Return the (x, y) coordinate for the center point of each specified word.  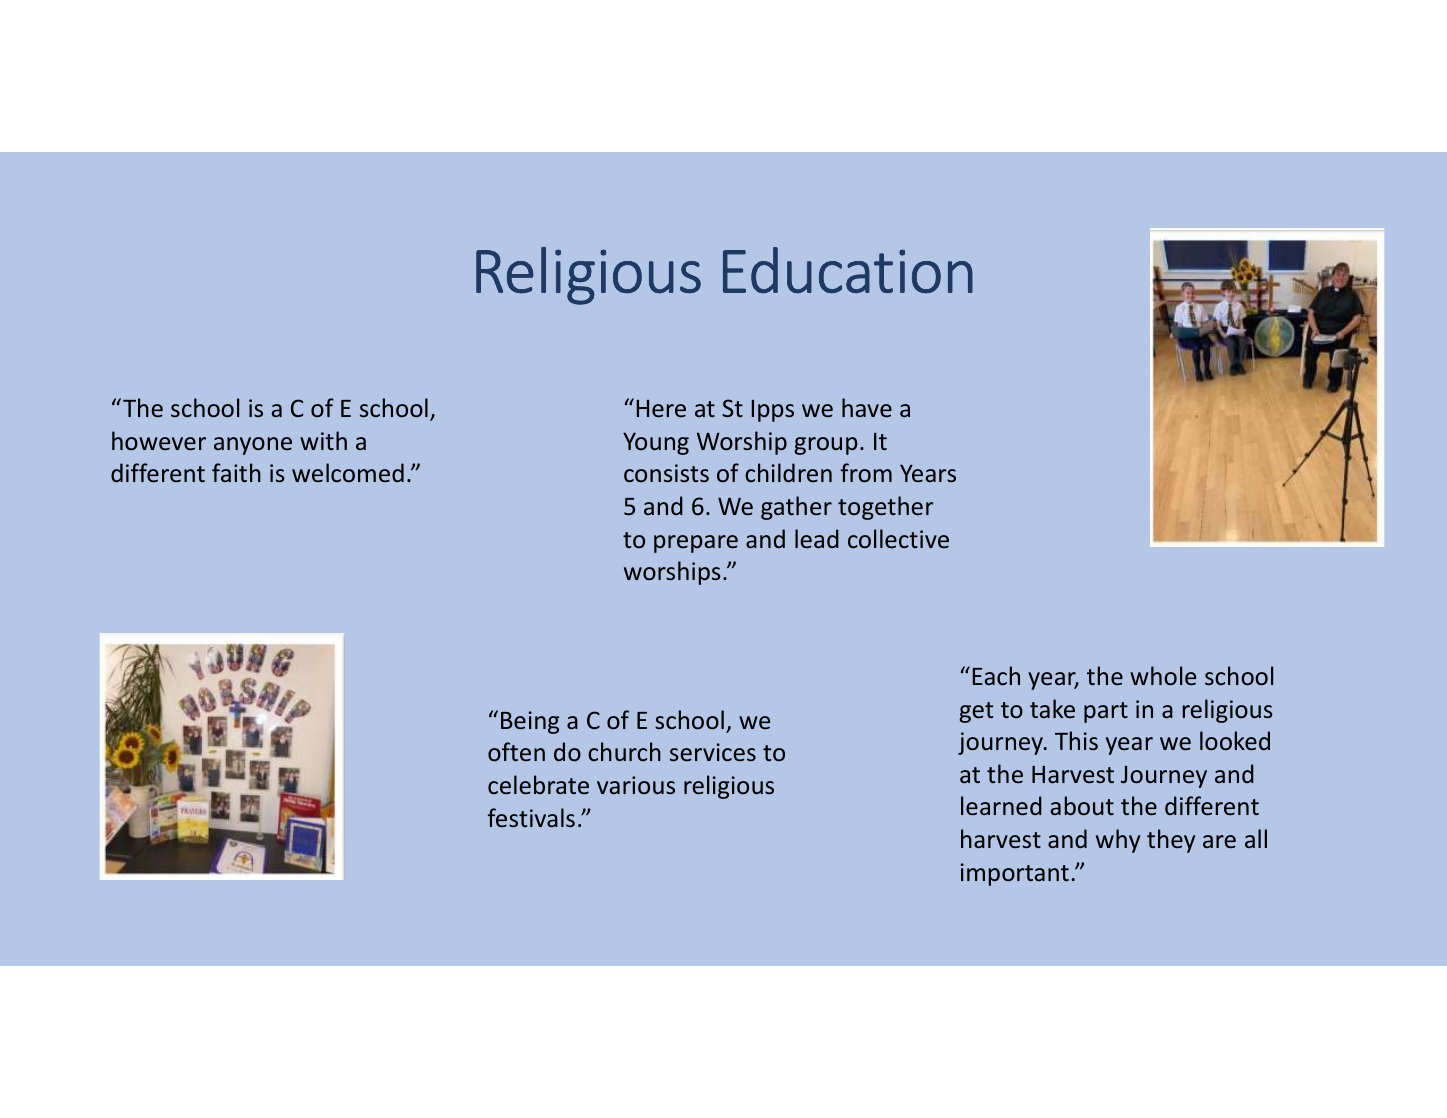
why (1118, 841)
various (636, 785)
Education (848, 270)
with (323, 440)
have (867, 407)
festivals (531, 817)
